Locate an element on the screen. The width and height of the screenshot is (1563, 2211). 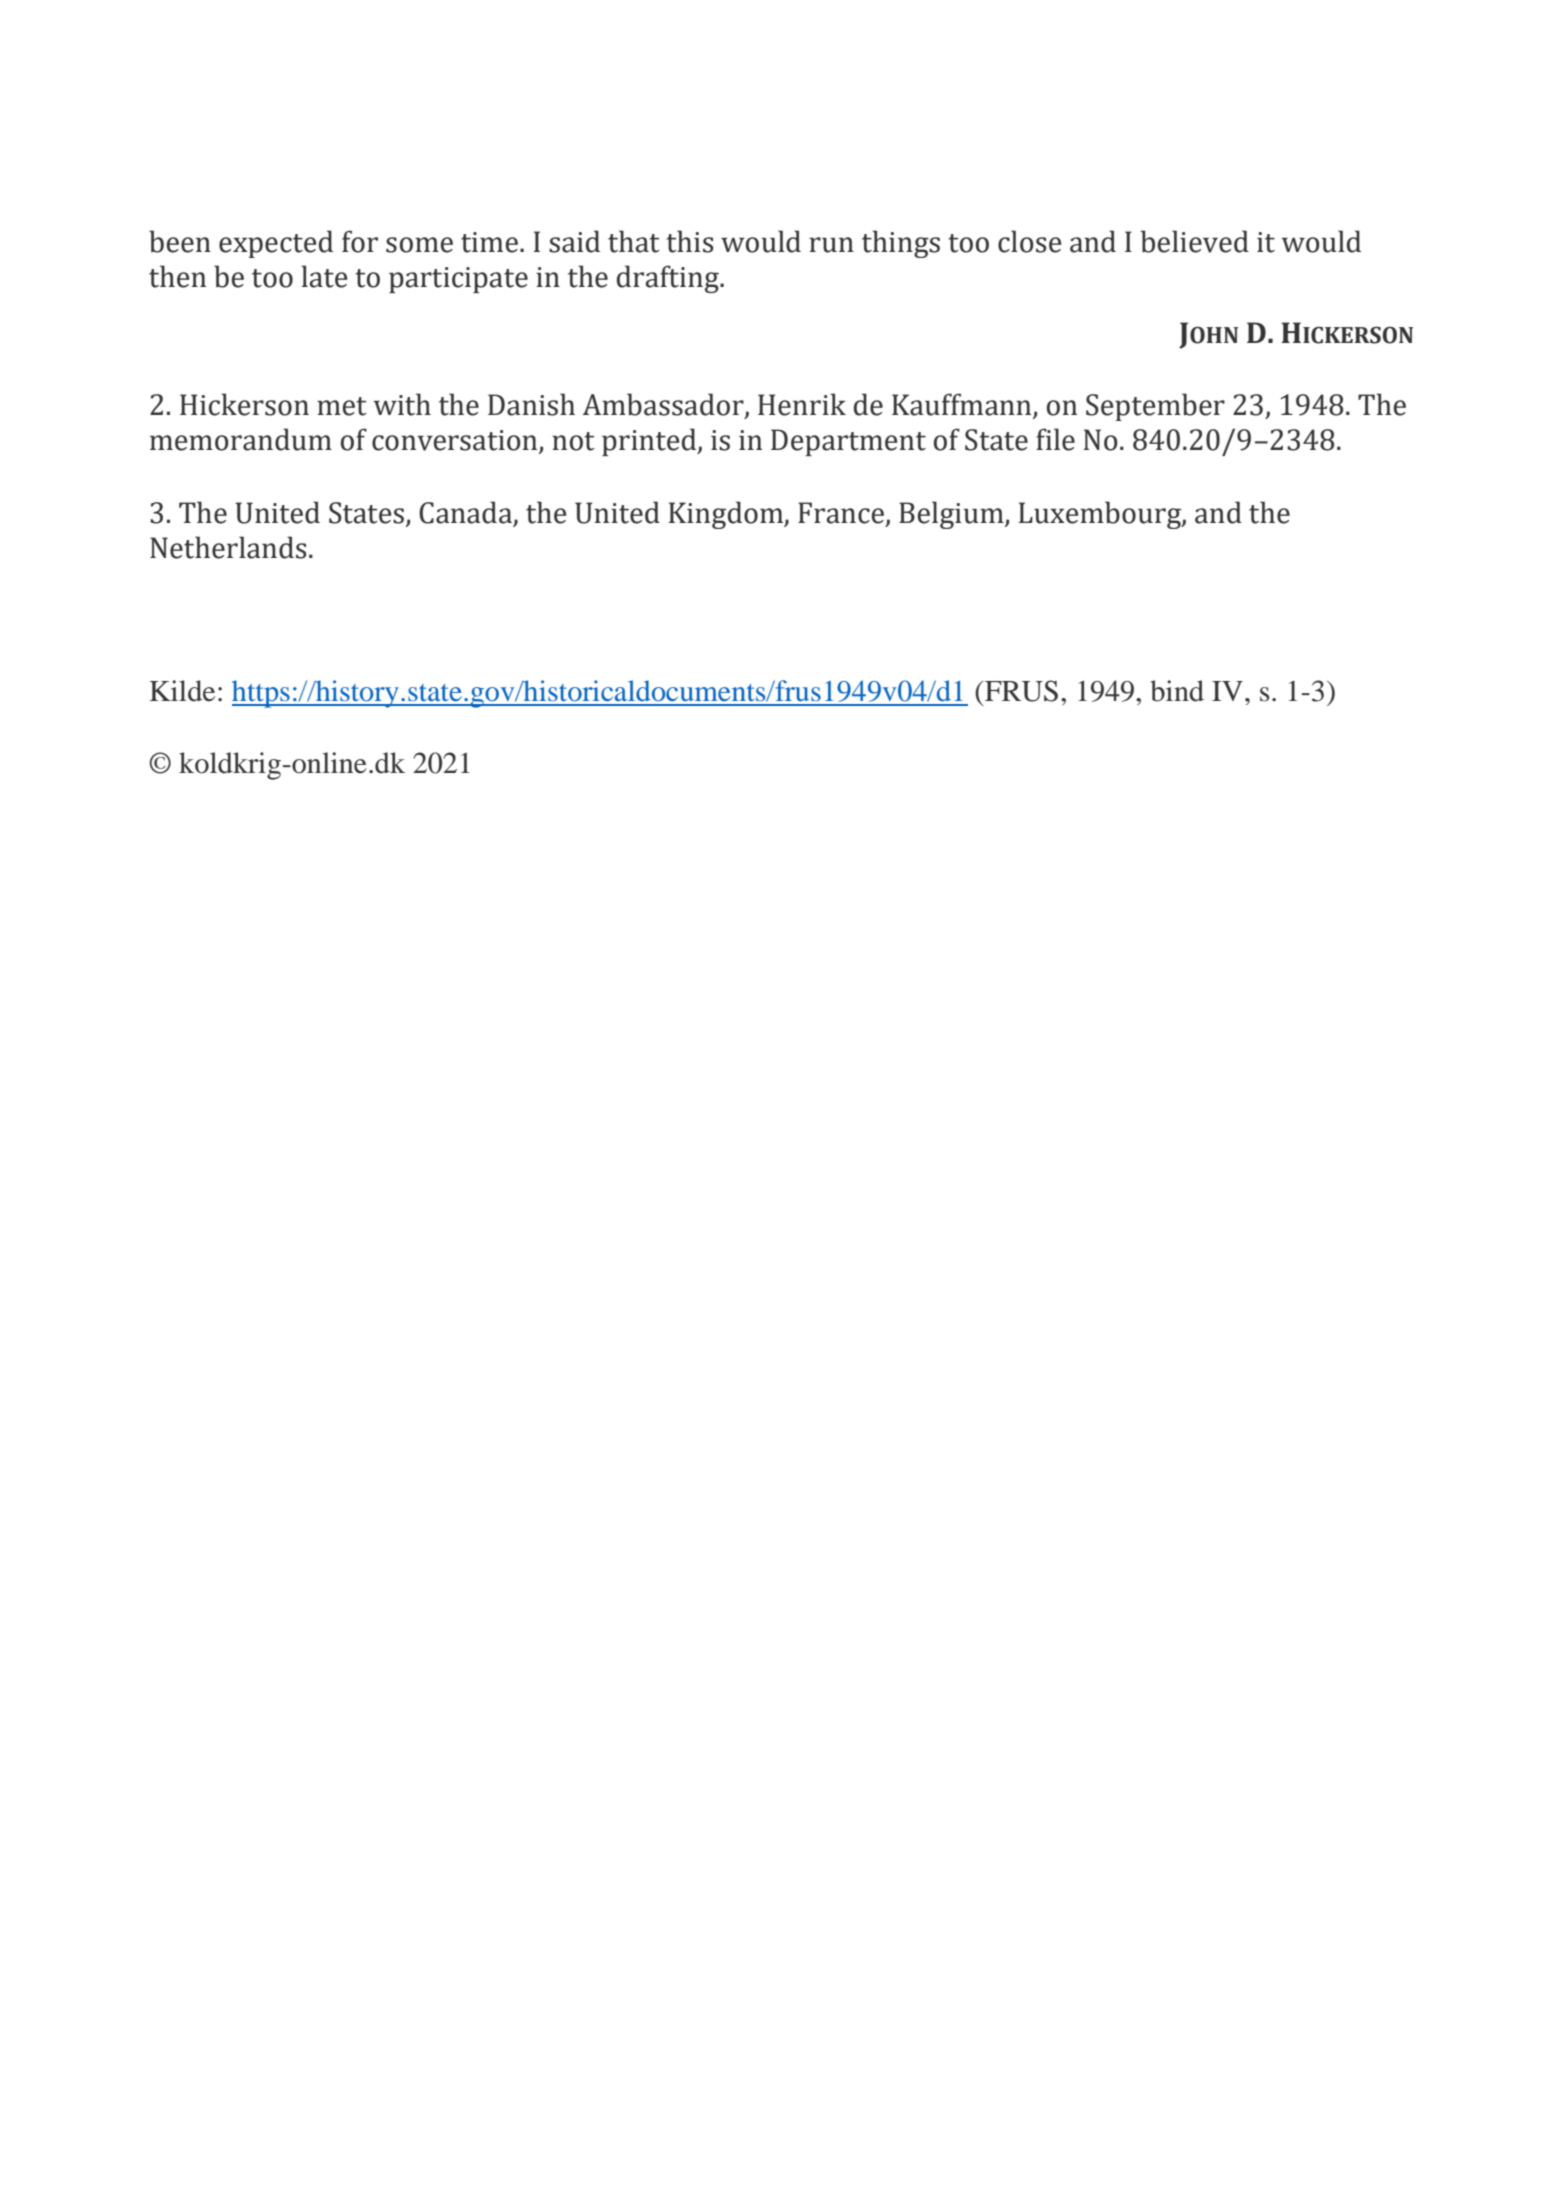
expected is located at coordinates (276, 244).
